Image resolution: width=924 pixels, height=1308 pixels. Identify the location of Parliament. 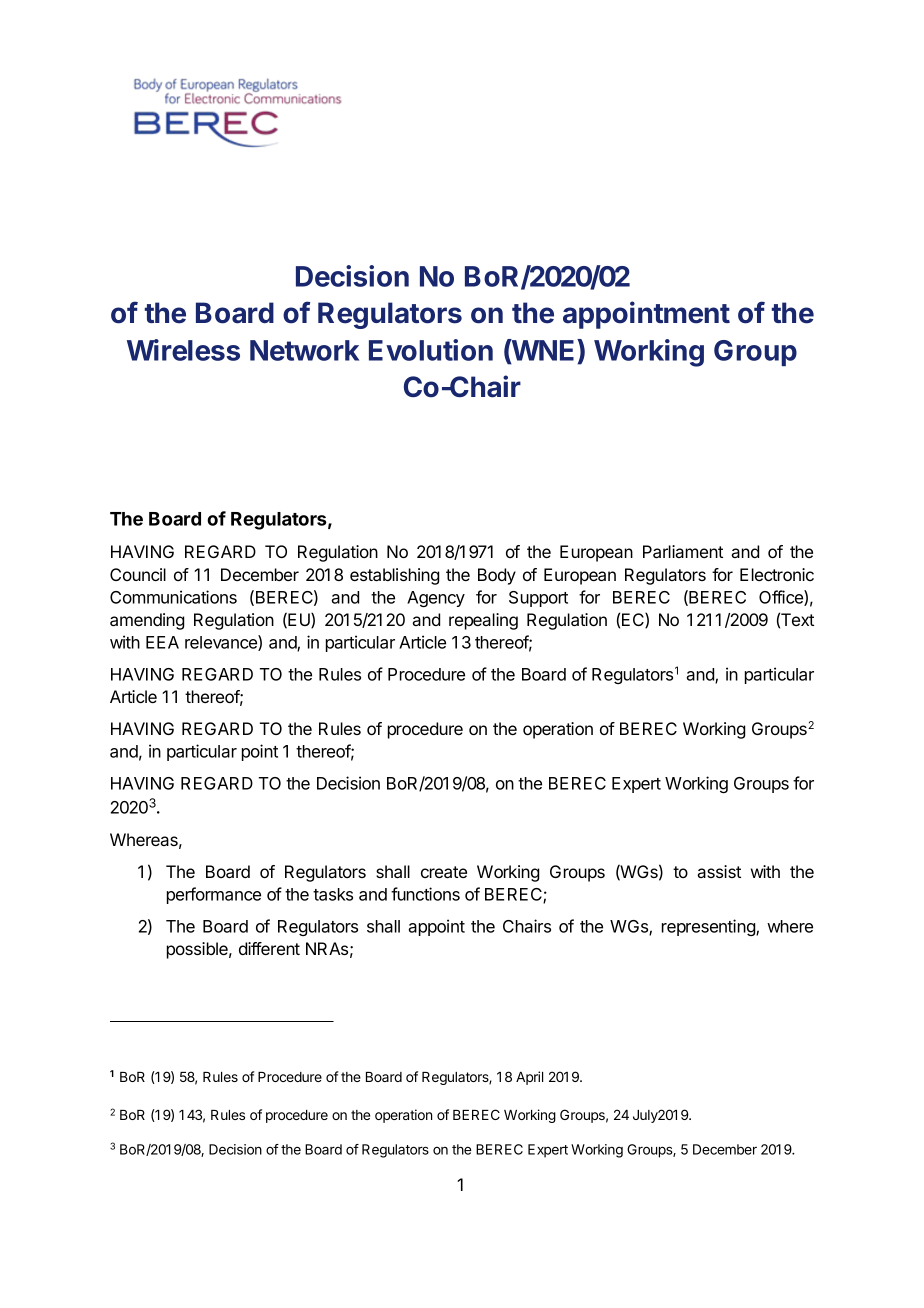
(683, 551).
